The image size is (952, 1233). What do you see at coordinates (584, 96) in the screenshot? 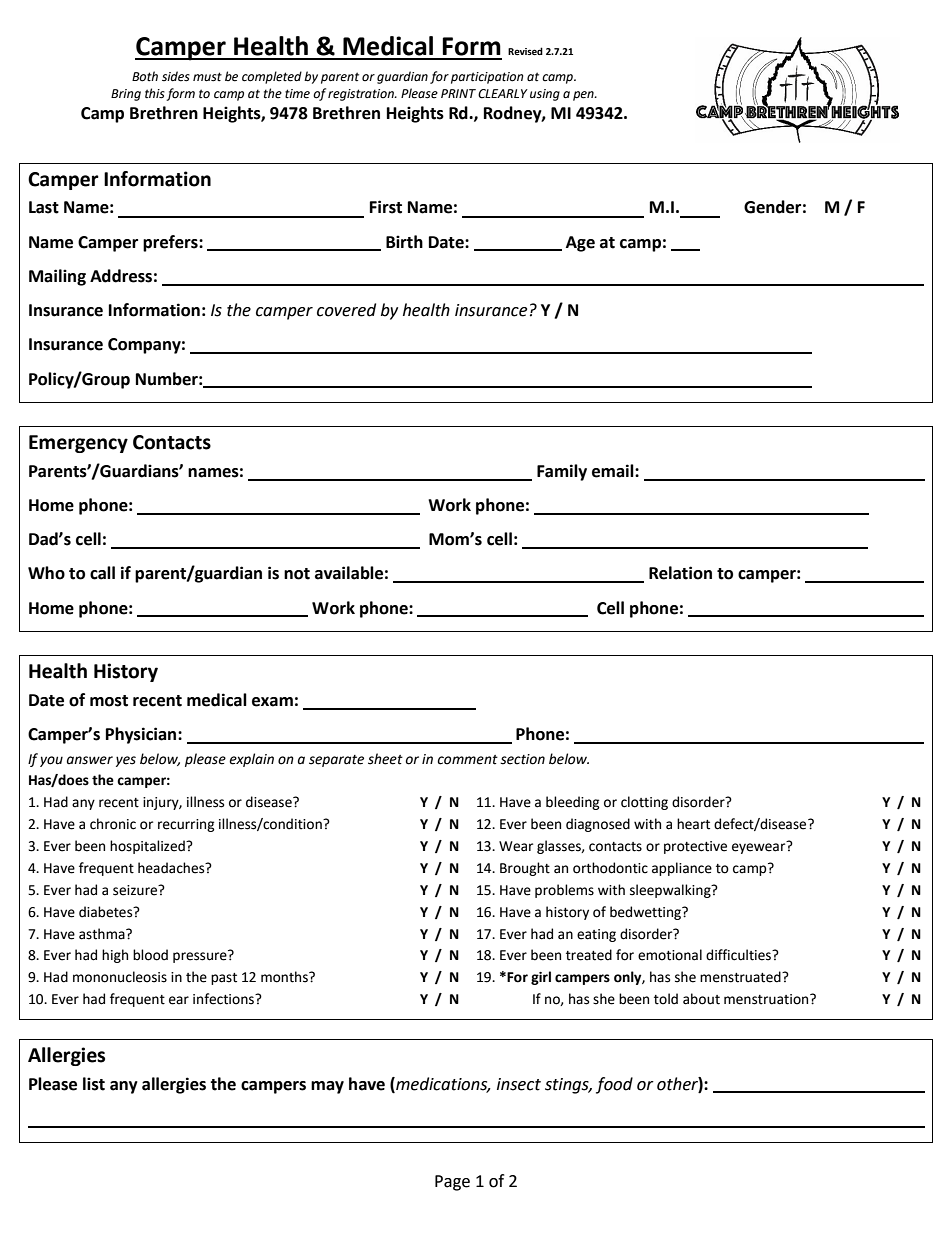
I see `pen` at bounding box center [584, 96].
